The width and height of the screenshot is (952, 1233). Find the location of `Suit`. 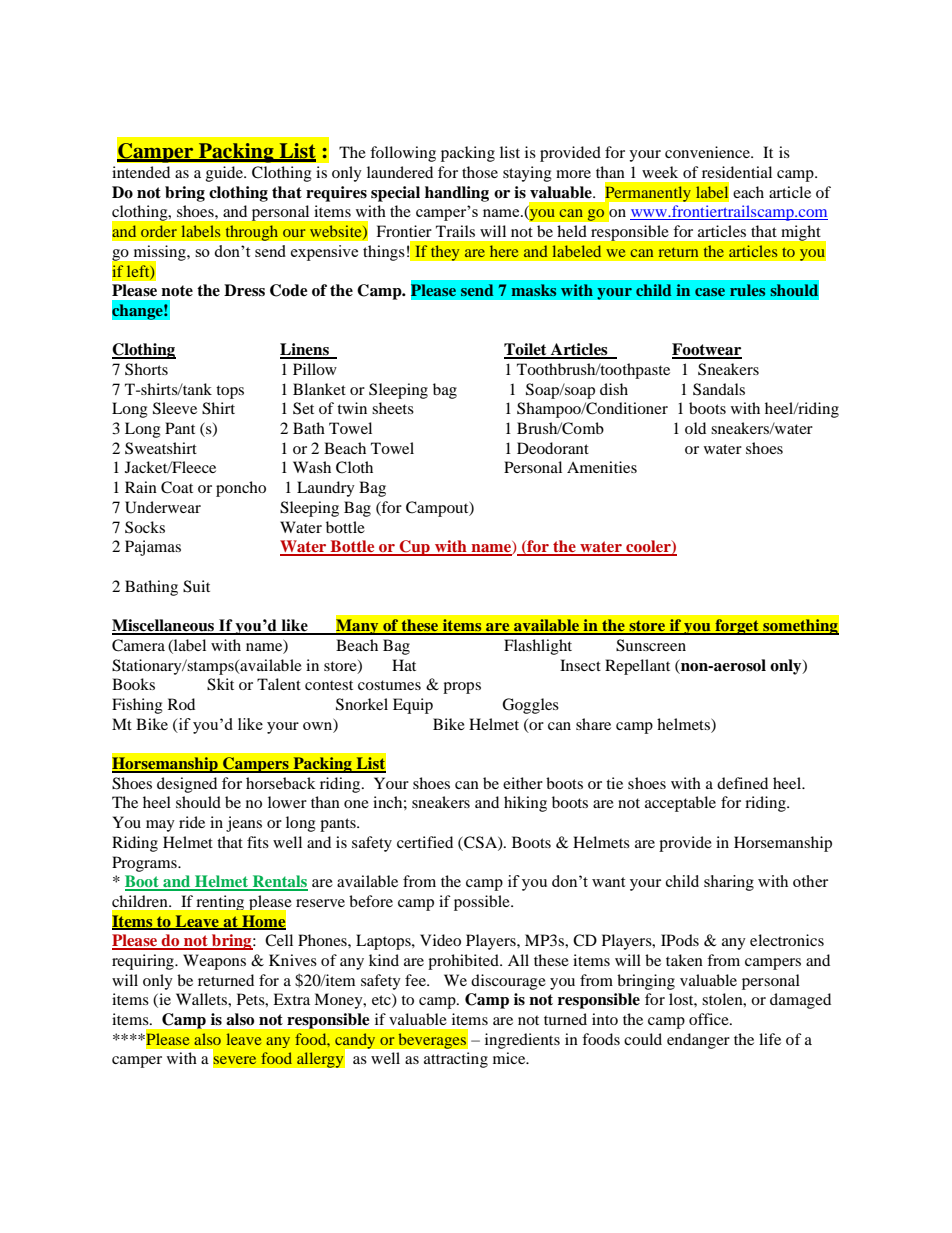

Suit is located at coordinates (196, 586).
